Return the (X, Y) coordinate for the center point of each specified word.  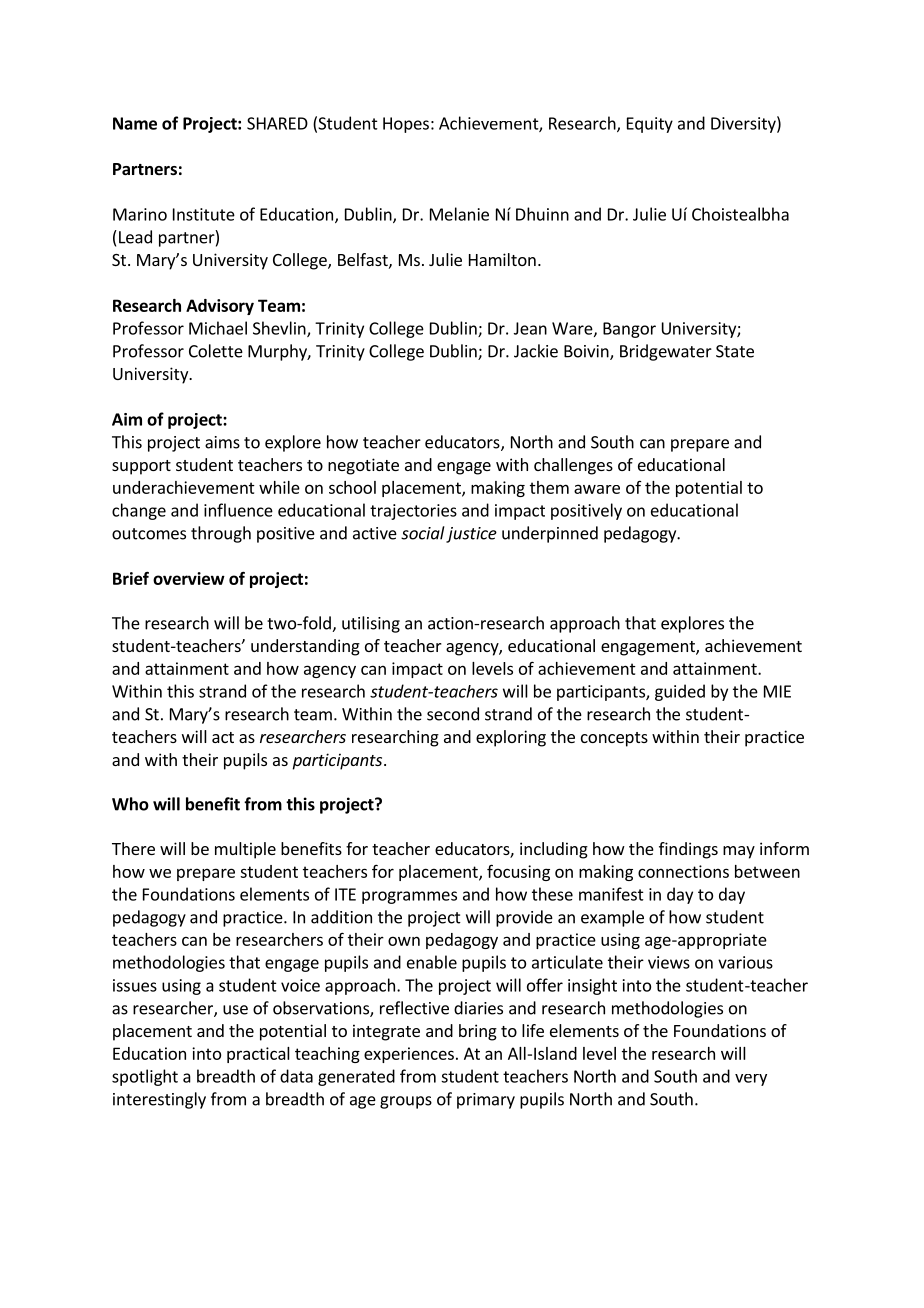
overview (189, 578)
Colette (216, 351)
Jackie (536, 351)
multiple (245, 850)
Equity (650, 125)
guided (680, 692)
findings (688, 850)
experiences (409, 1055)
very (751, 1080)
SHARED (277, 123)
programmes (409, 897)
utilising (371, 624)
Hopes (406, 125)
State (735, 351)
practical (258, 1055)
